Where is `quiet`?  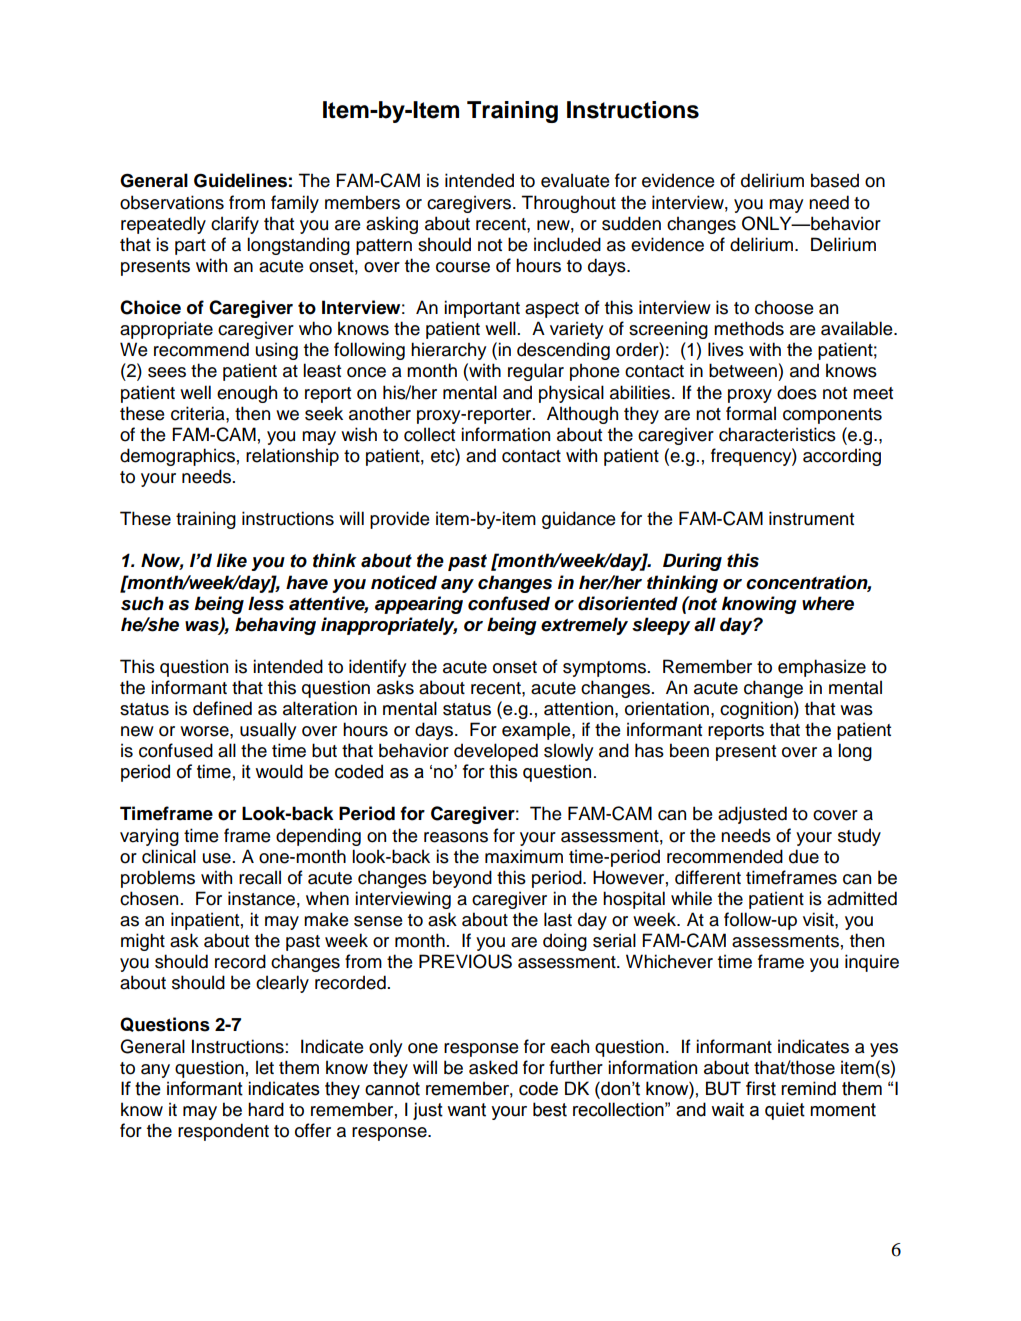 quiet is located at coordinates (785, 1111).
